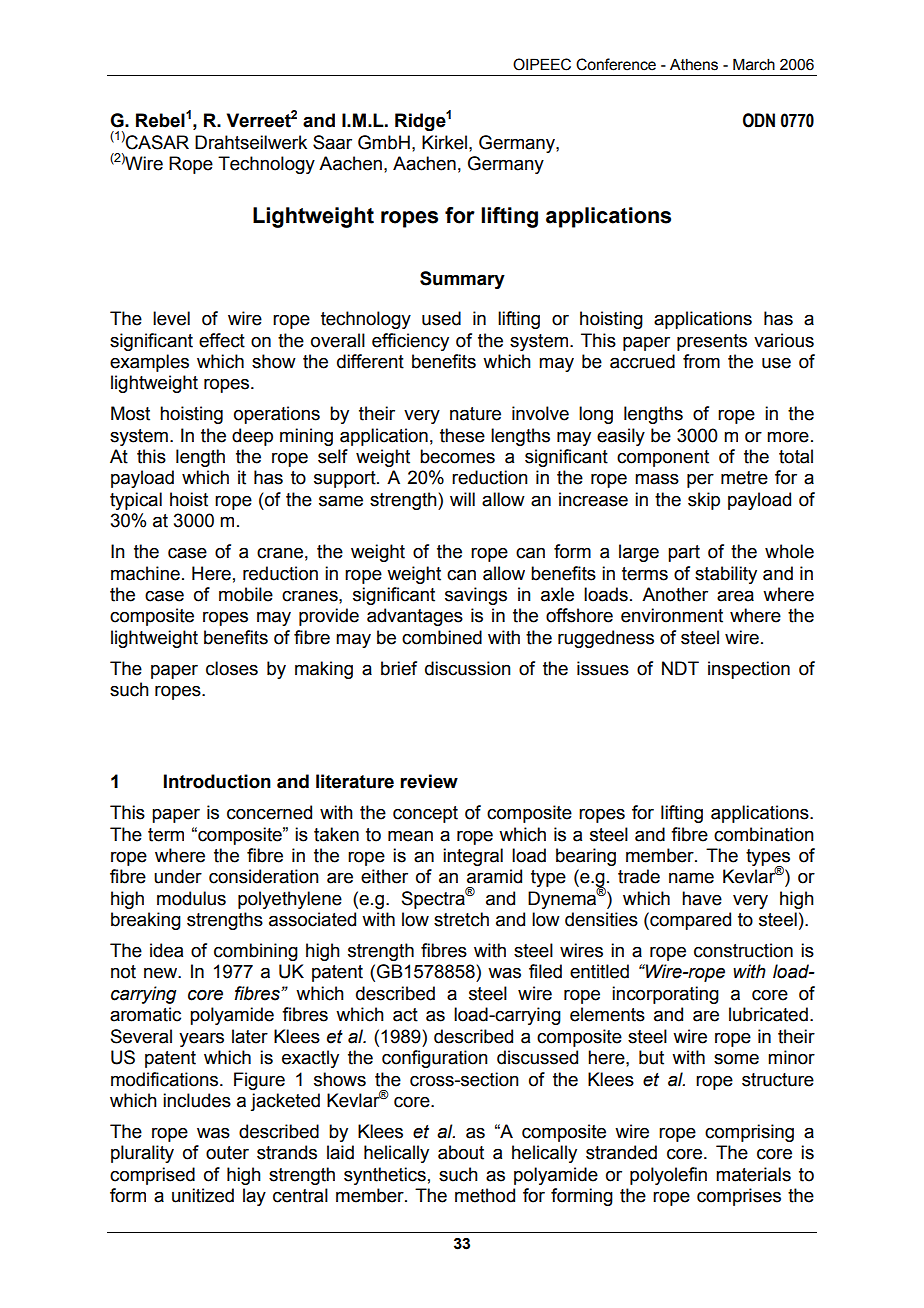 The image size is (924, 1308). I want to click on becomes, so click(457, 456).
